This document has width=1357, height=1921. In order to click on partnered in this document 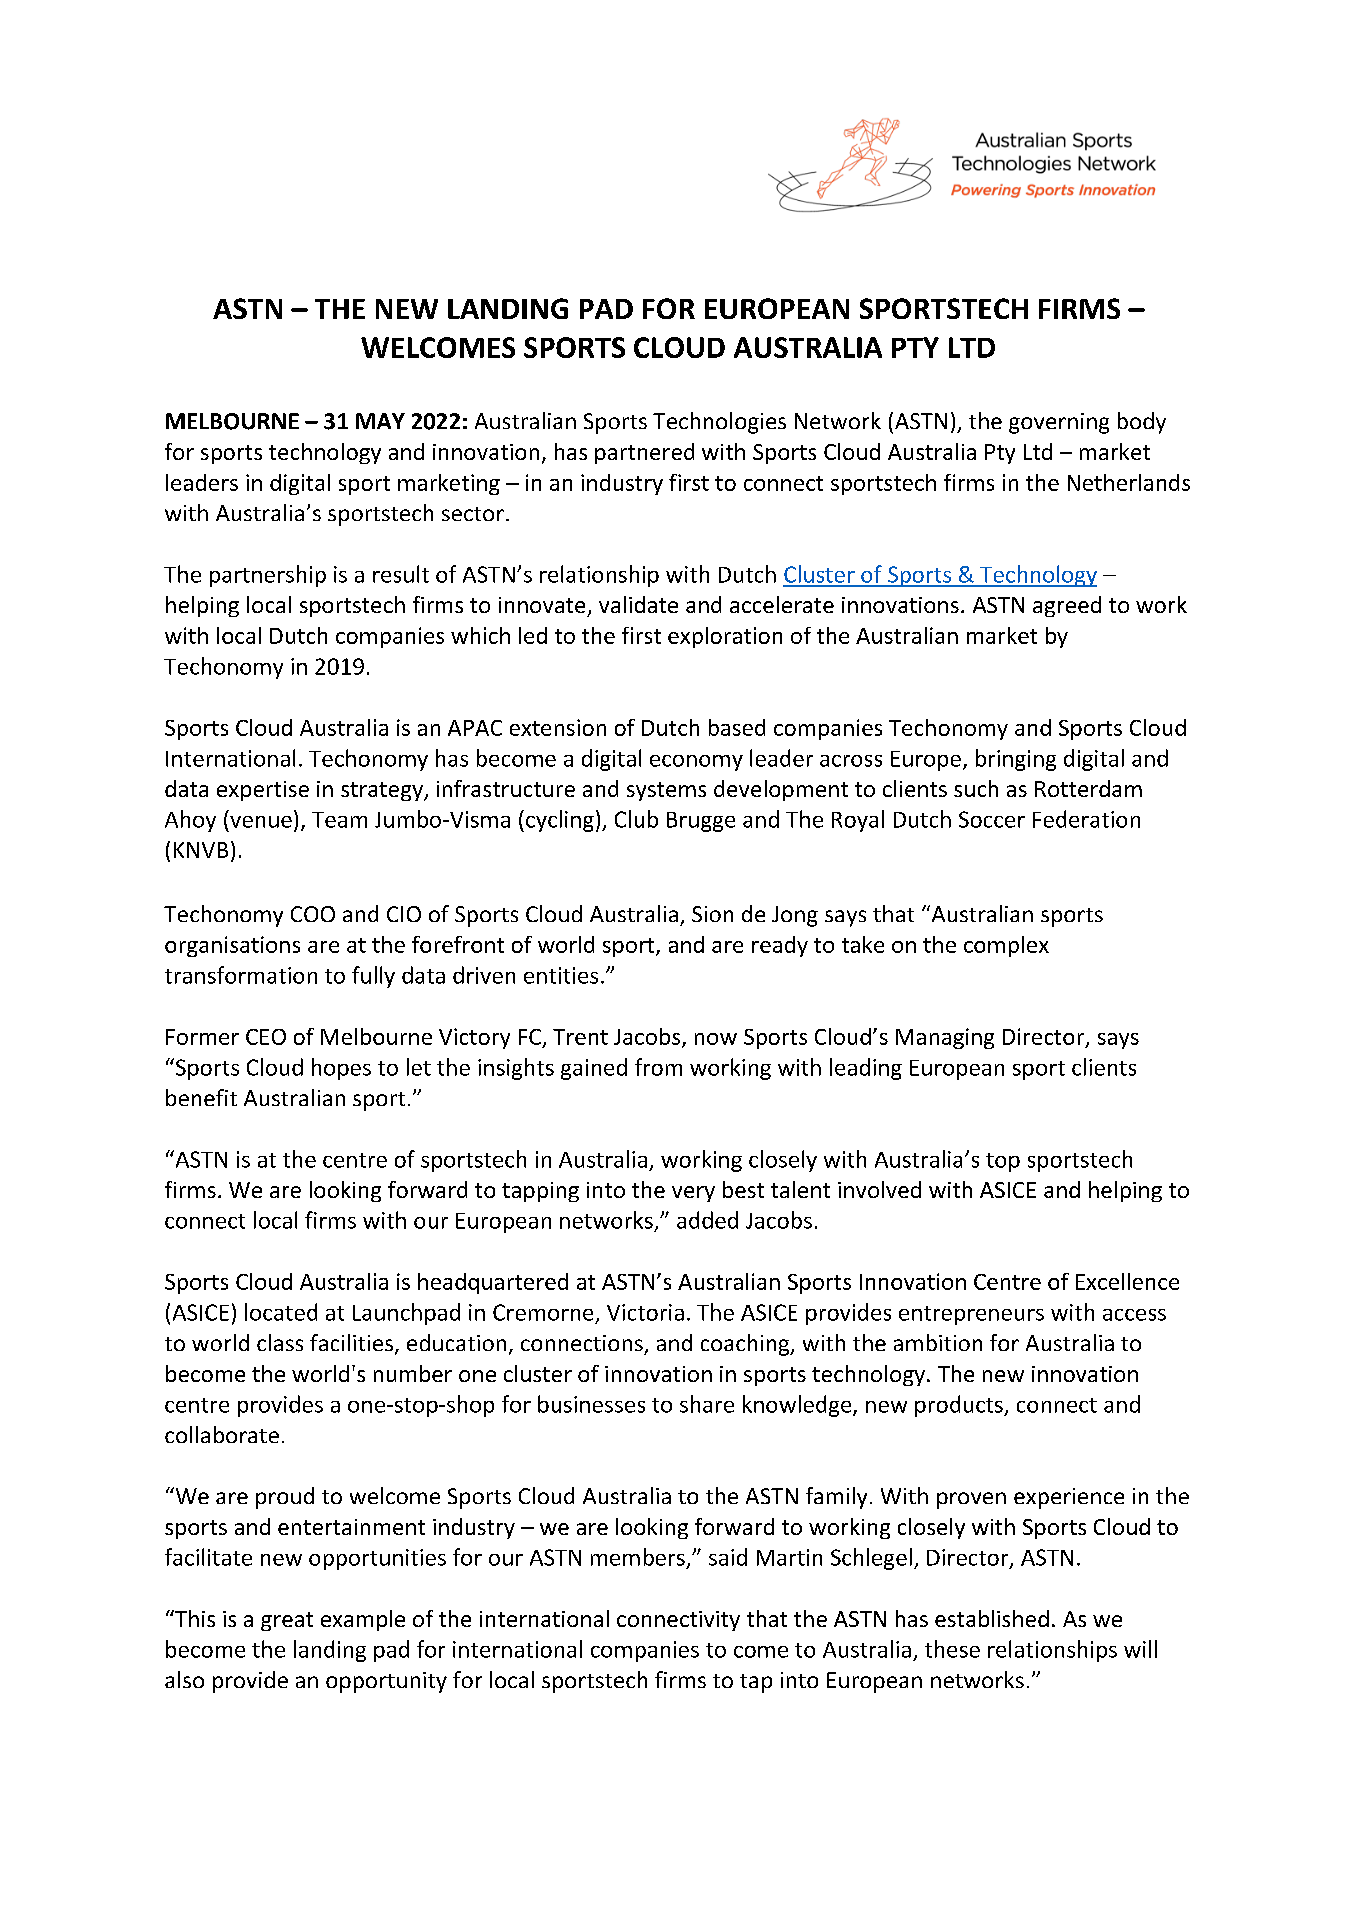, I will do `click(644, 453)`.
